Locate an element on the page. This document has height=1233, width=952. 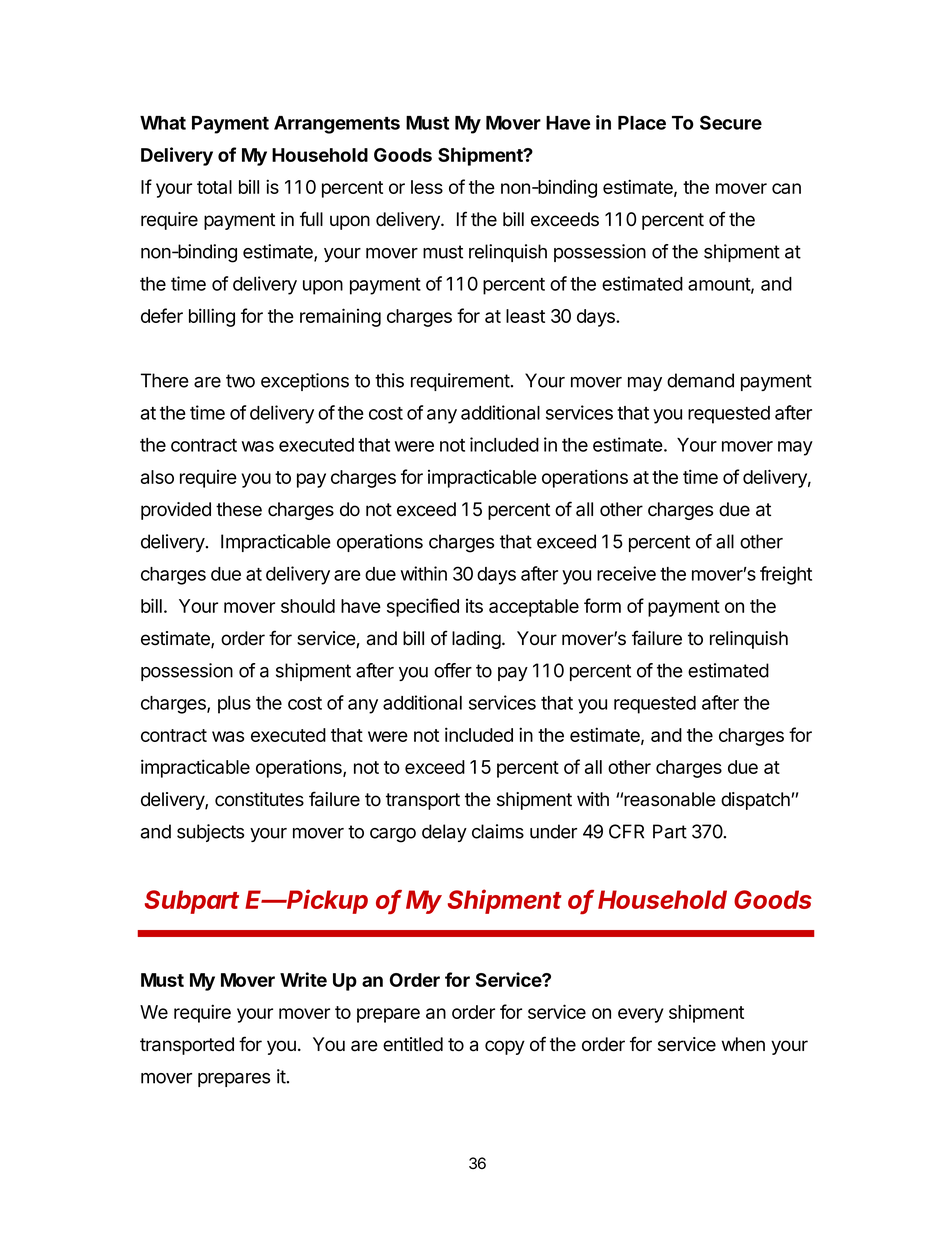
dispatch is located at coordinates (755, 801).
